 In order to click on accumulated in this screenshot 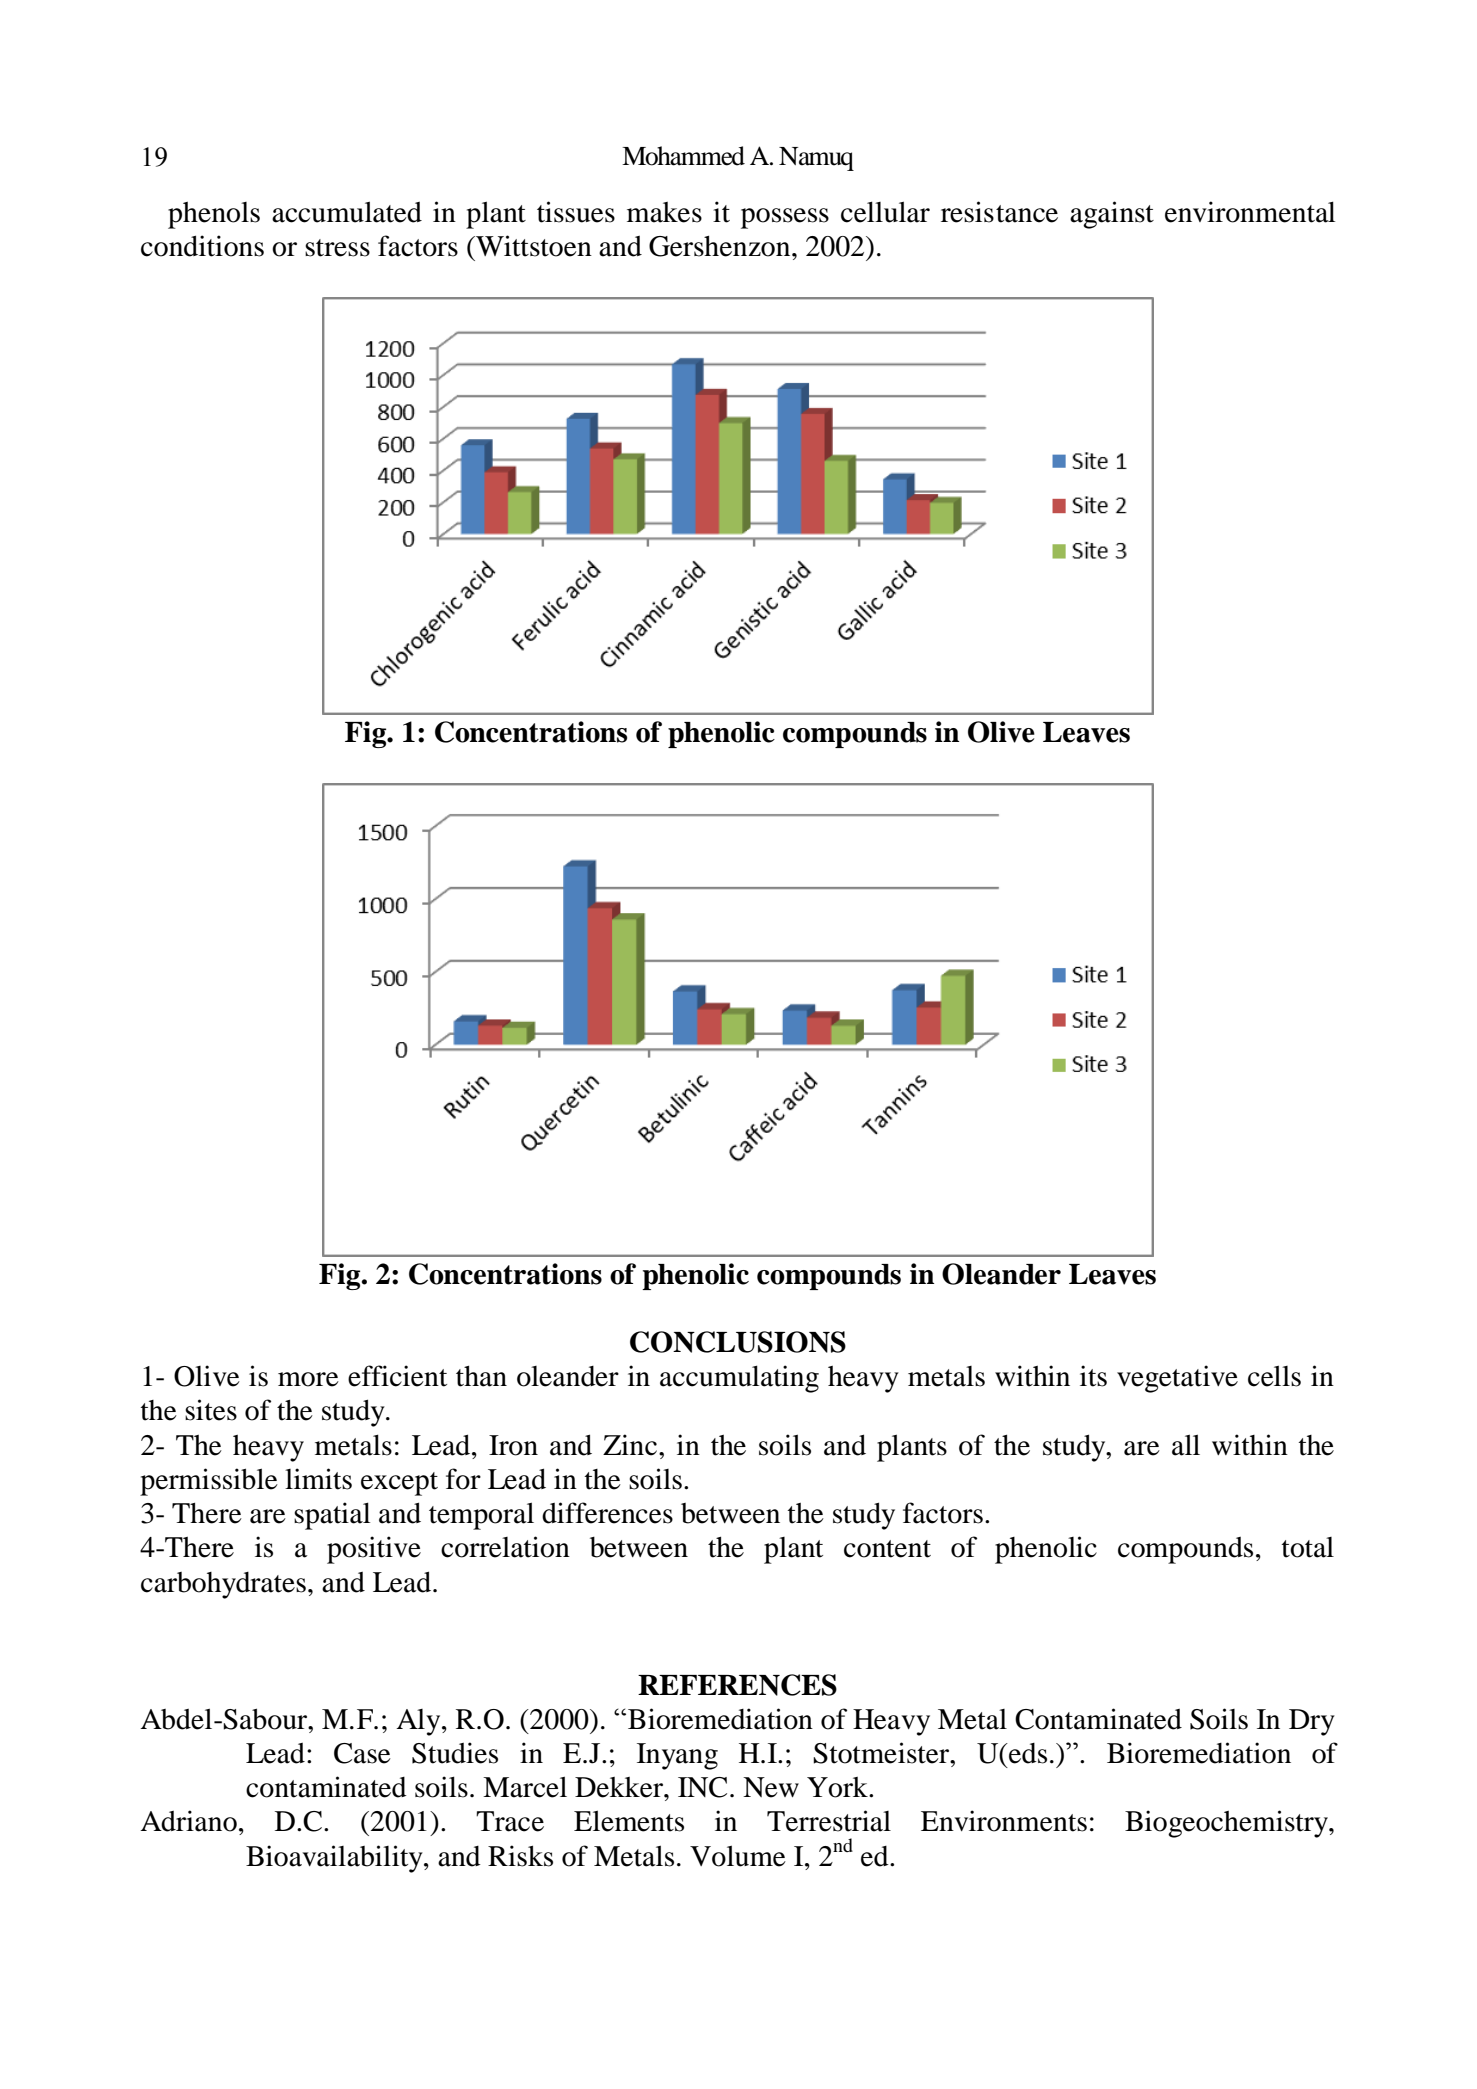, I will do `click(347, 212)`.
